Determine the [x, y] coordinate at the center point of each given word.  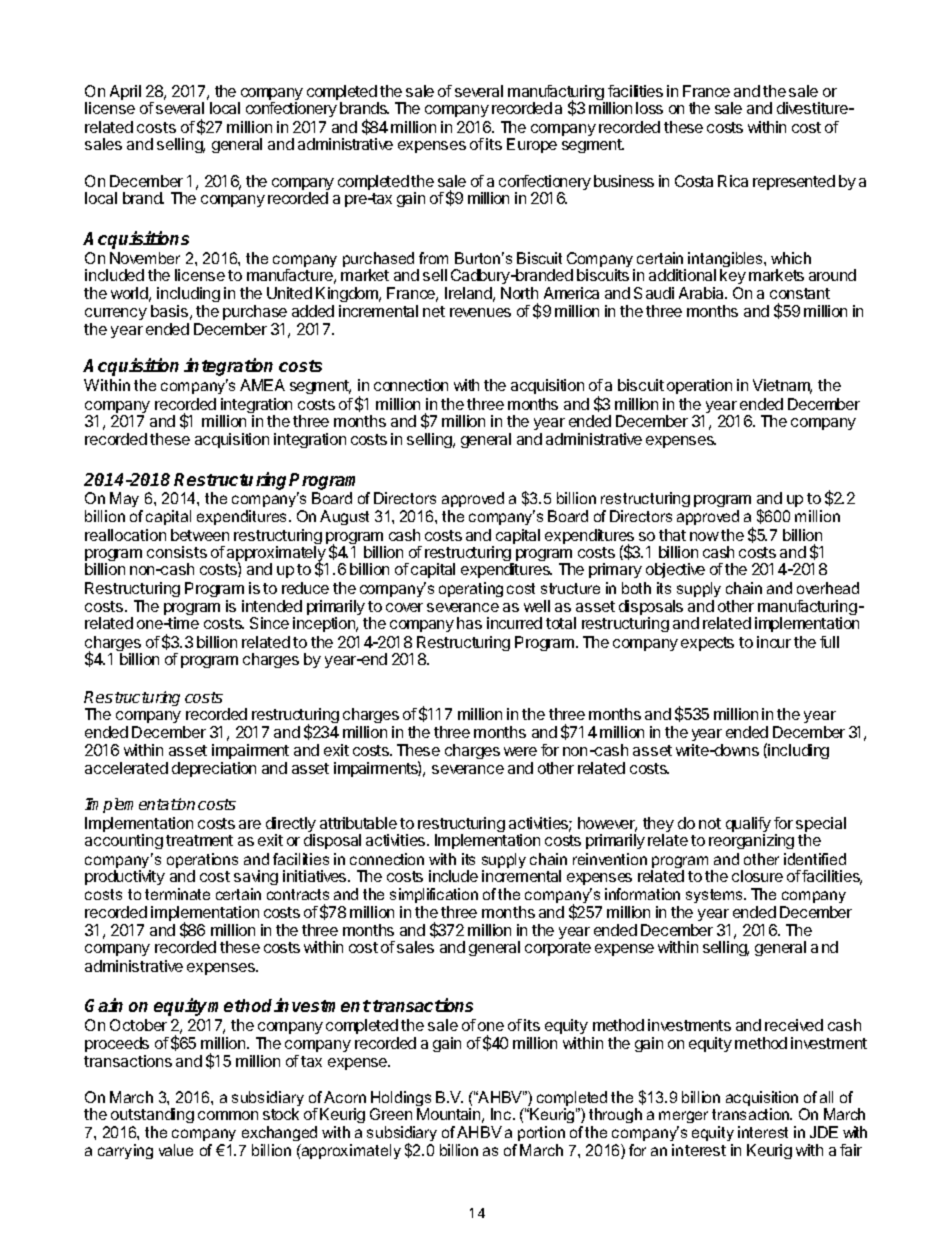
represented [794, 182]
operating [471, 589]
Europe [532, 145]
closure [757, 876]
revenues [480, 312]
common [228, 1115]
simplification [434, 895]
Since [269, 623]
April [125, 92]
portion [541, 1133]
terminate [177, 894]
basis [169, 311]
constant [800, 293]
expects [707, 644]
